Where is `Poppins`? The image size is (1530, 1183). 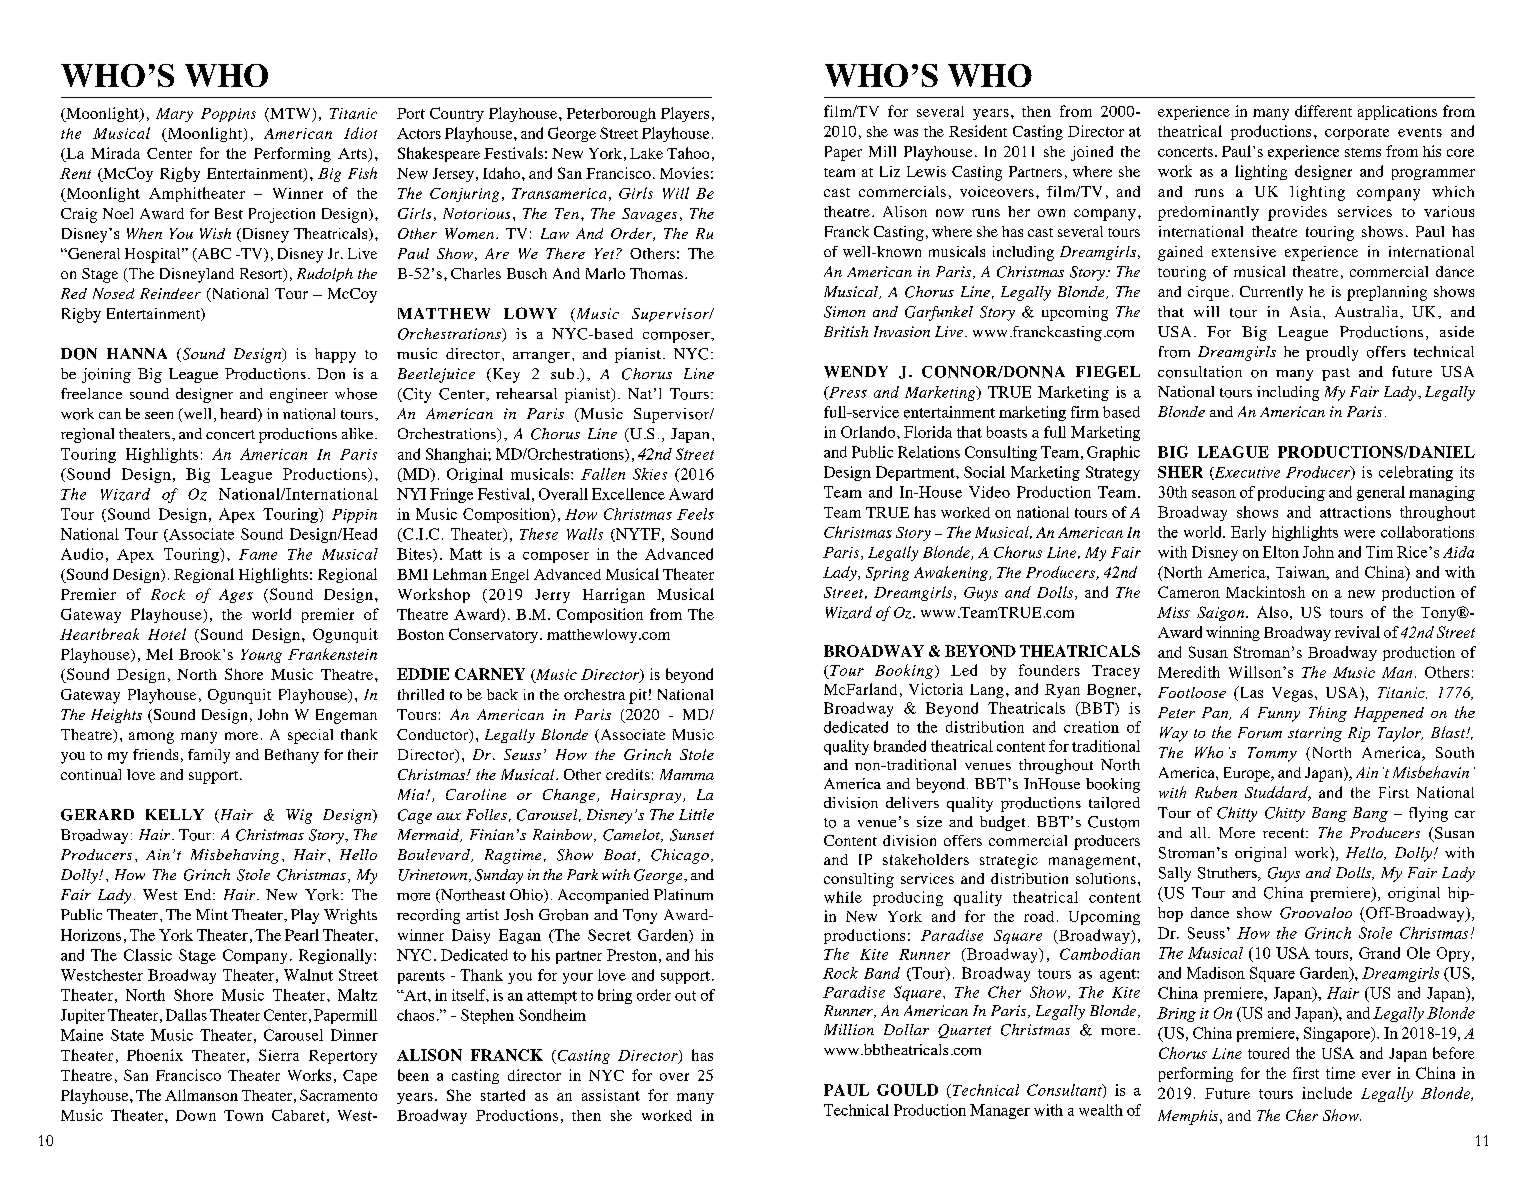 Poppins is located at coordinates (228, 115).
